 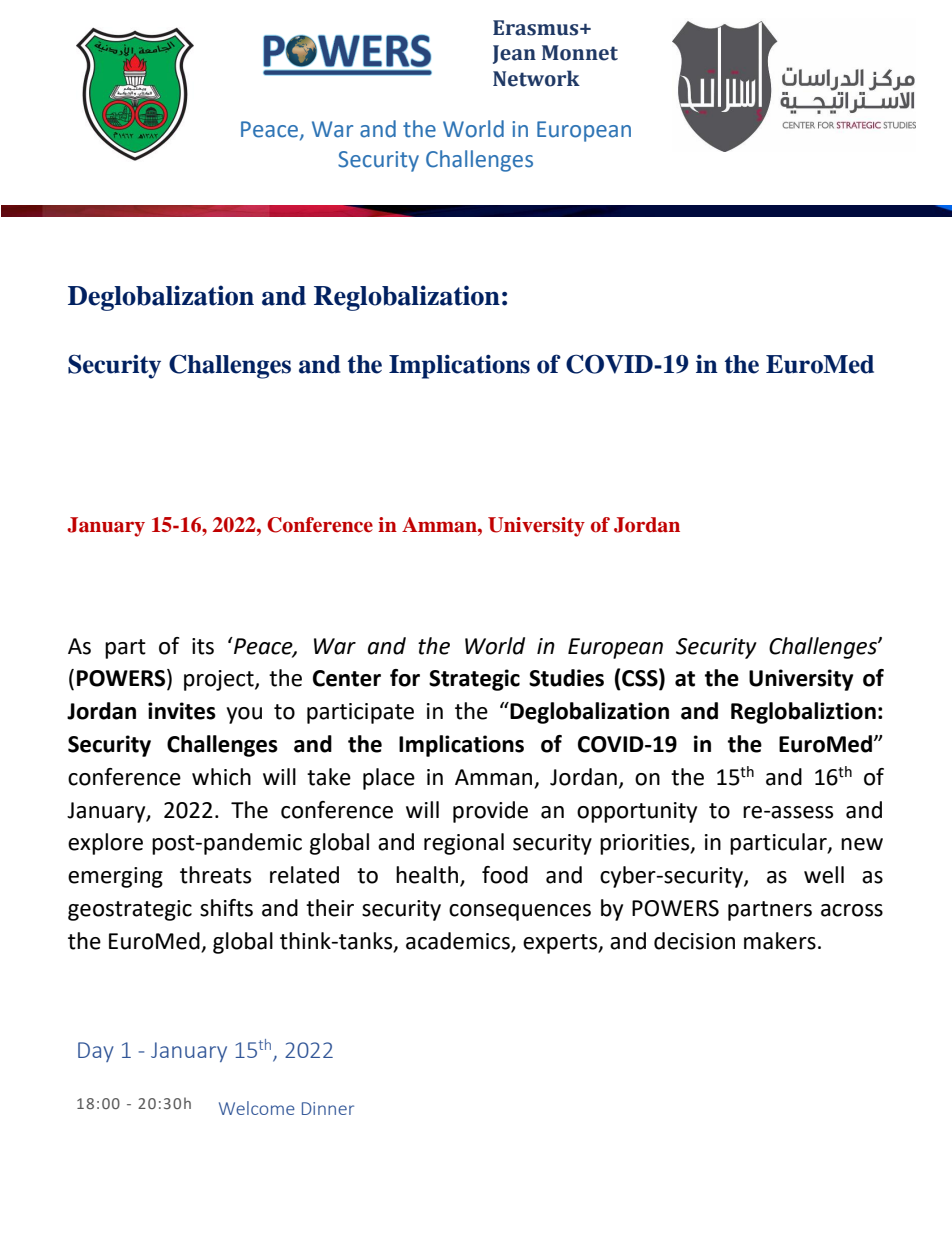 What do you see at coordinates (514, 54) in the screenshot?
I see `Jean` at bounding box center [514, 54].
